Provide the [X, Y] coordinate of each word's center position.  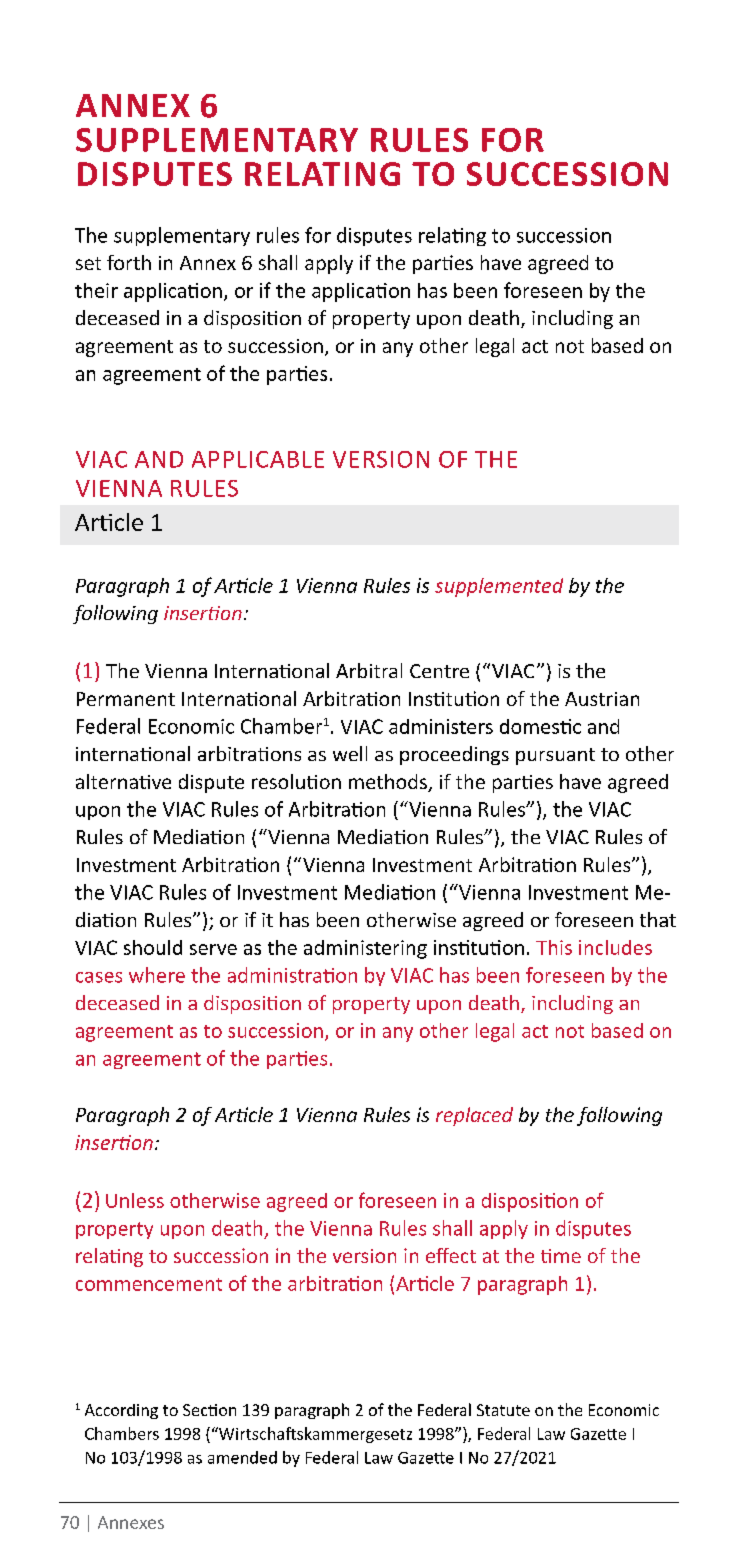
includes [615, 947]
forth [129, 262]
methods [389, 783]
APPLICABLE [258, 459]
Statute [503, 1410]
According [121, 1411]
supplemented [499, 587]
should [153, 947]
